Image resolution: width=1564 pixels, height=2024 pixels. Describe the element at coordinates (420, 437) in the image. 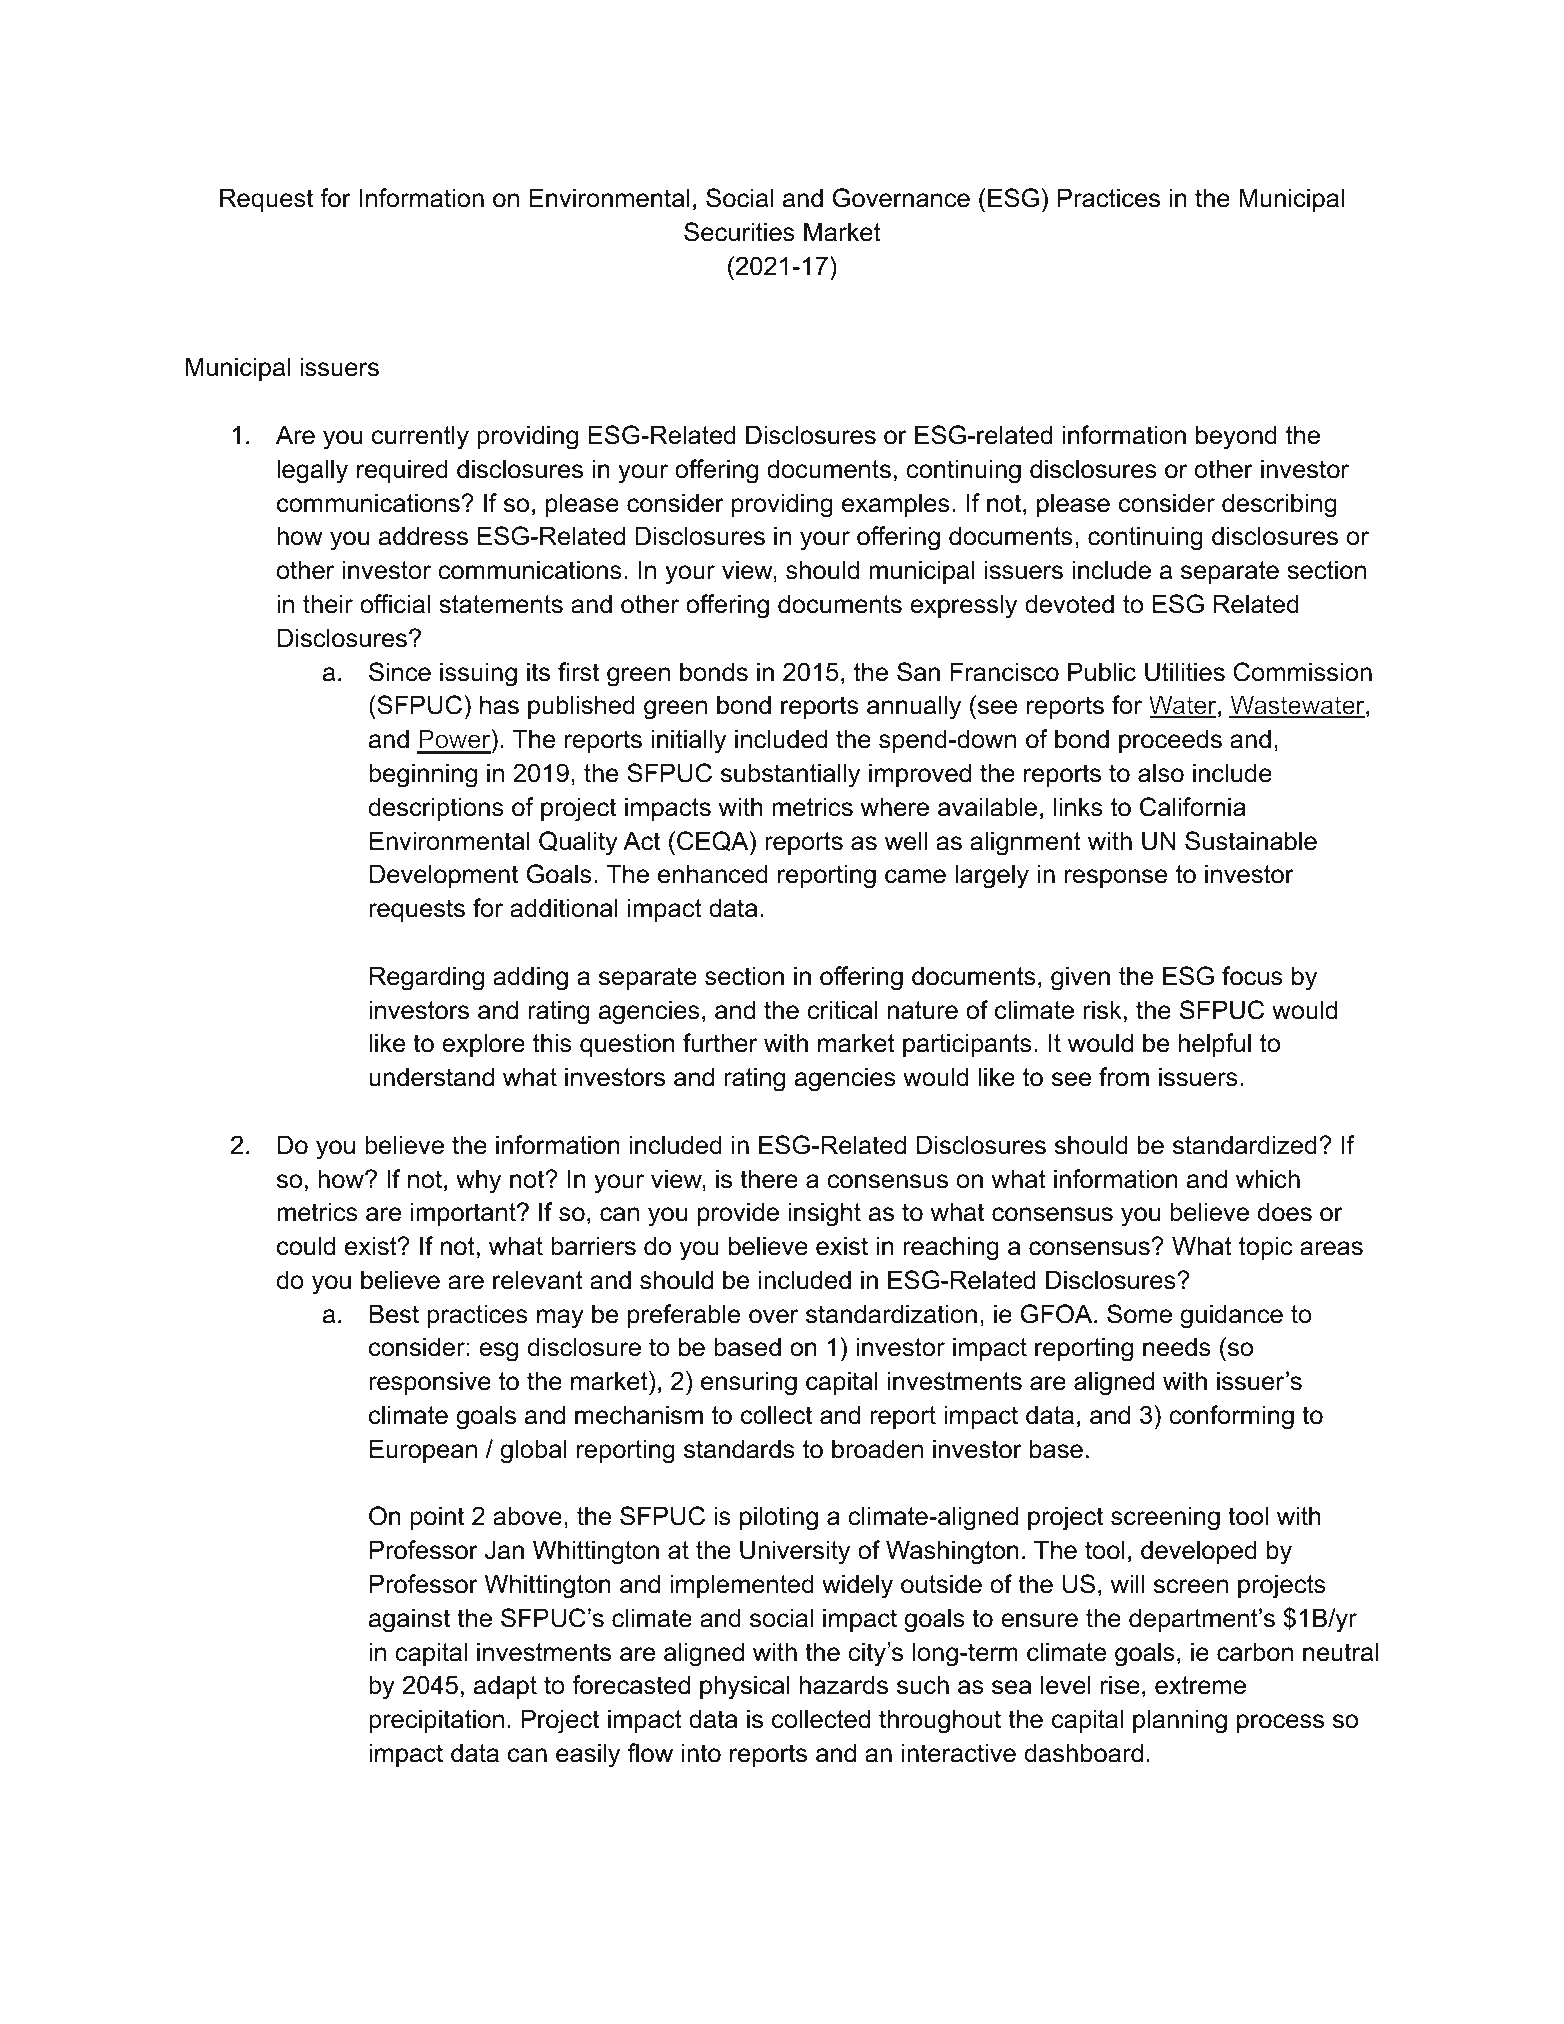

I see `currently` at that location.
